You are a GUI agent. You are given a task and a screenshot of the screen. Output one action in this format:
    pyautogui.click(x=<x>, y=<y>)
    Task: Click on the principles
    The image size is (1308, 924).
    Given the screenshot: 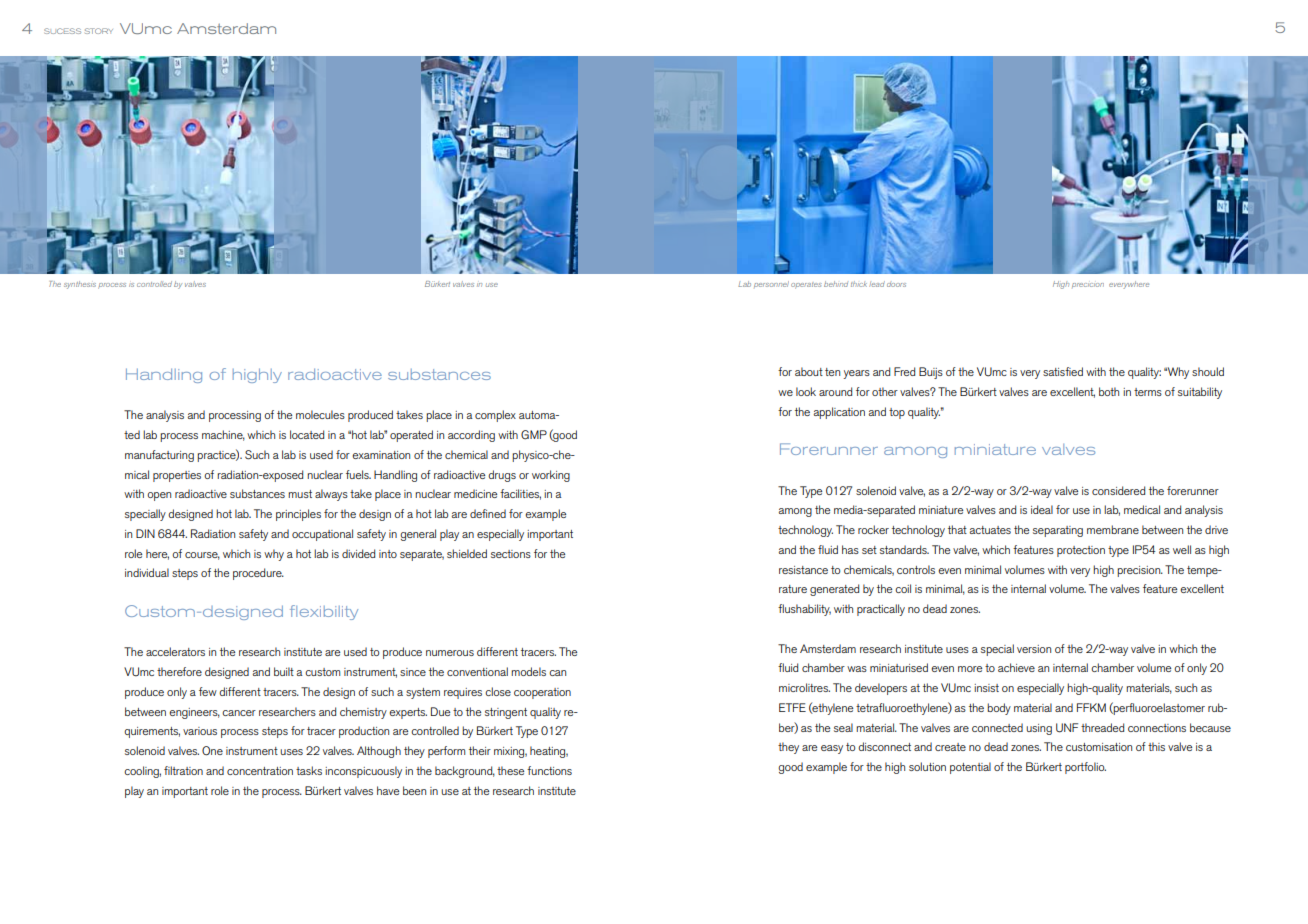 What is the action you would take?
    pyautogui.click(x=298, y=515)
